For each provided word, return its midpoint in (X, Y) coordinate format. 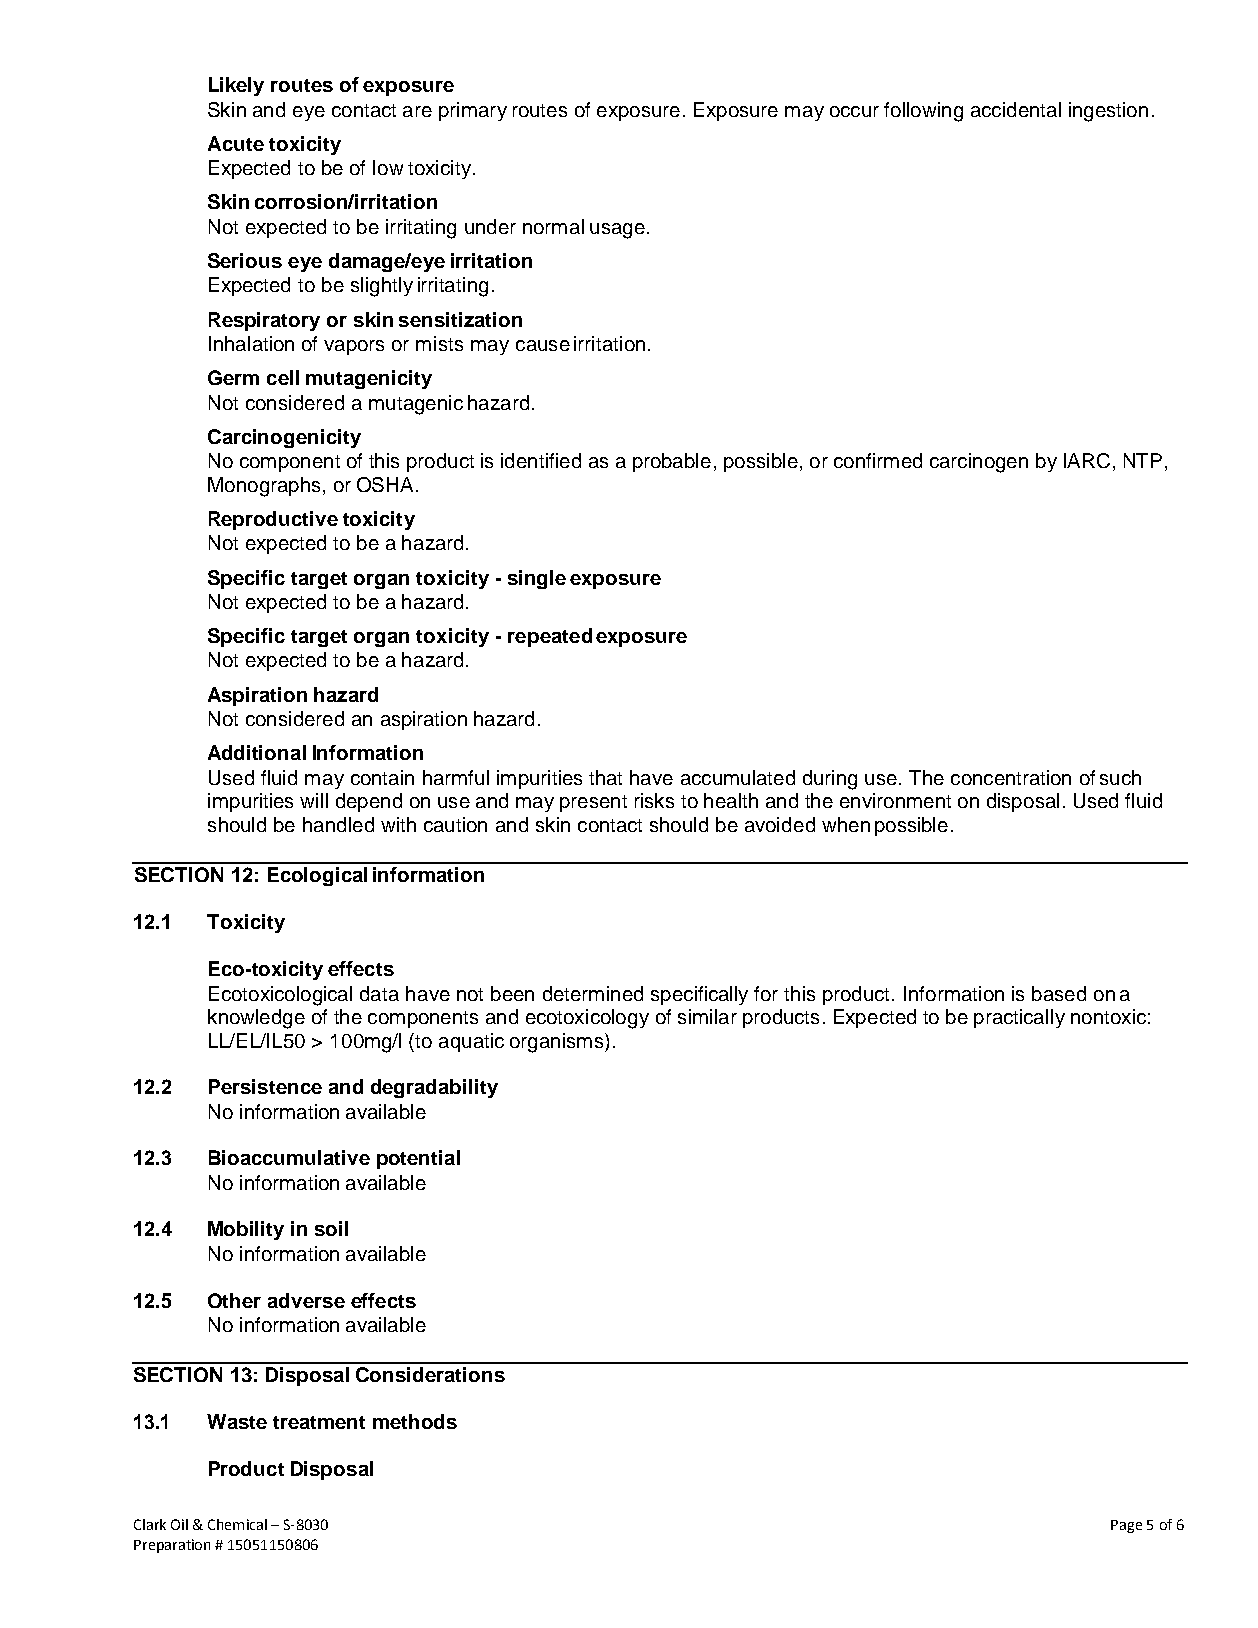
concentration (1011, 777)
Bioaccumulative (289, 1157)
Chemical (237, 1524)
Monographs (264, 487)
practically (1019, 1018)
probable (672, 462)
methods (415, 1421)
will (314, 800)
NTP (1143, 460)
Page (1126, 1526)
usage (617, 231)
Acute (236, 143)
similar (707, 1016)
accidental (1016, 109)
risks (654, 800)
